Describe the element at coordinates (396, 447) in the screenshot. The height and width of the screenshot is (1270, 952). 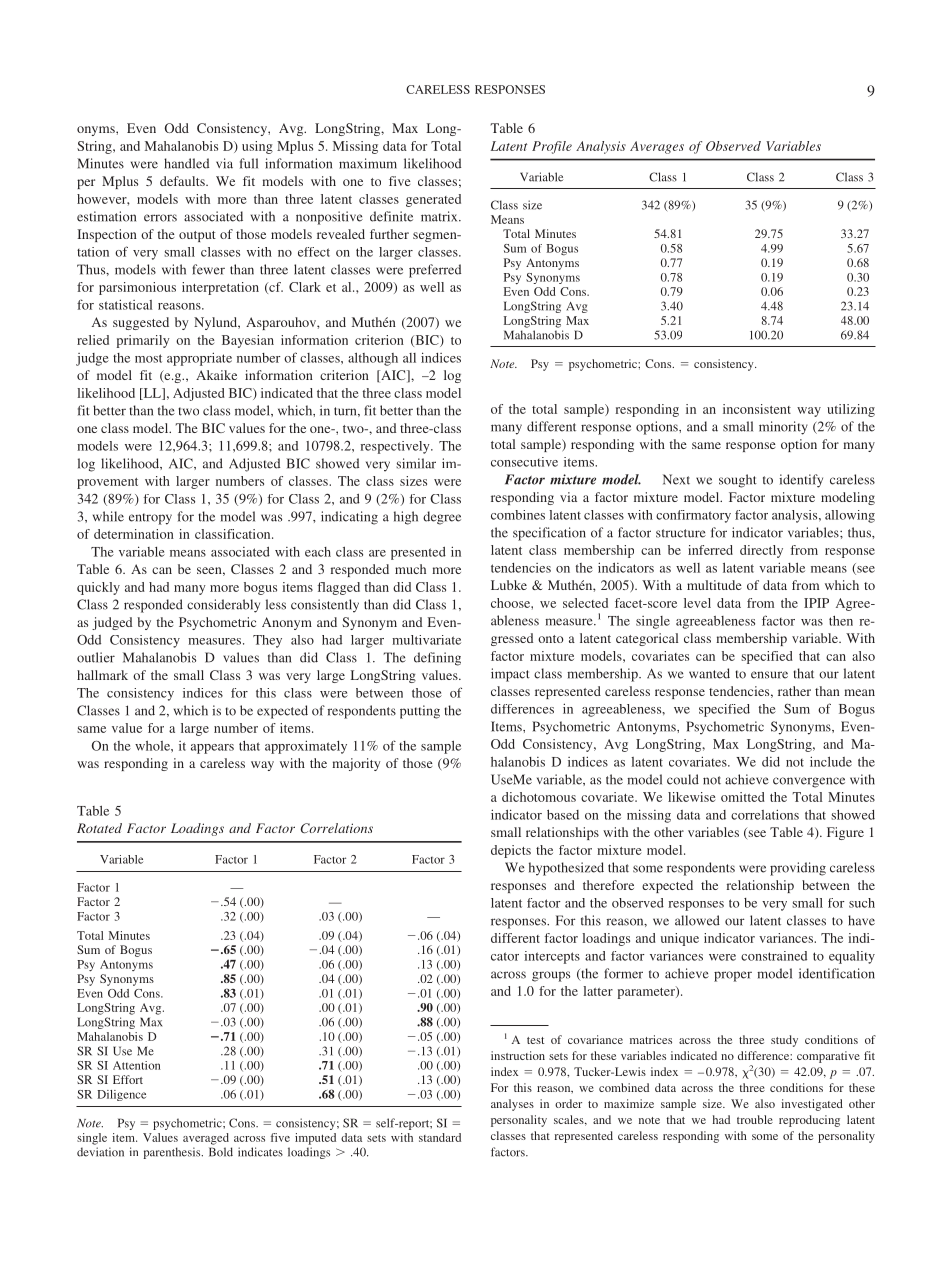
I see `respectively` at that location.
